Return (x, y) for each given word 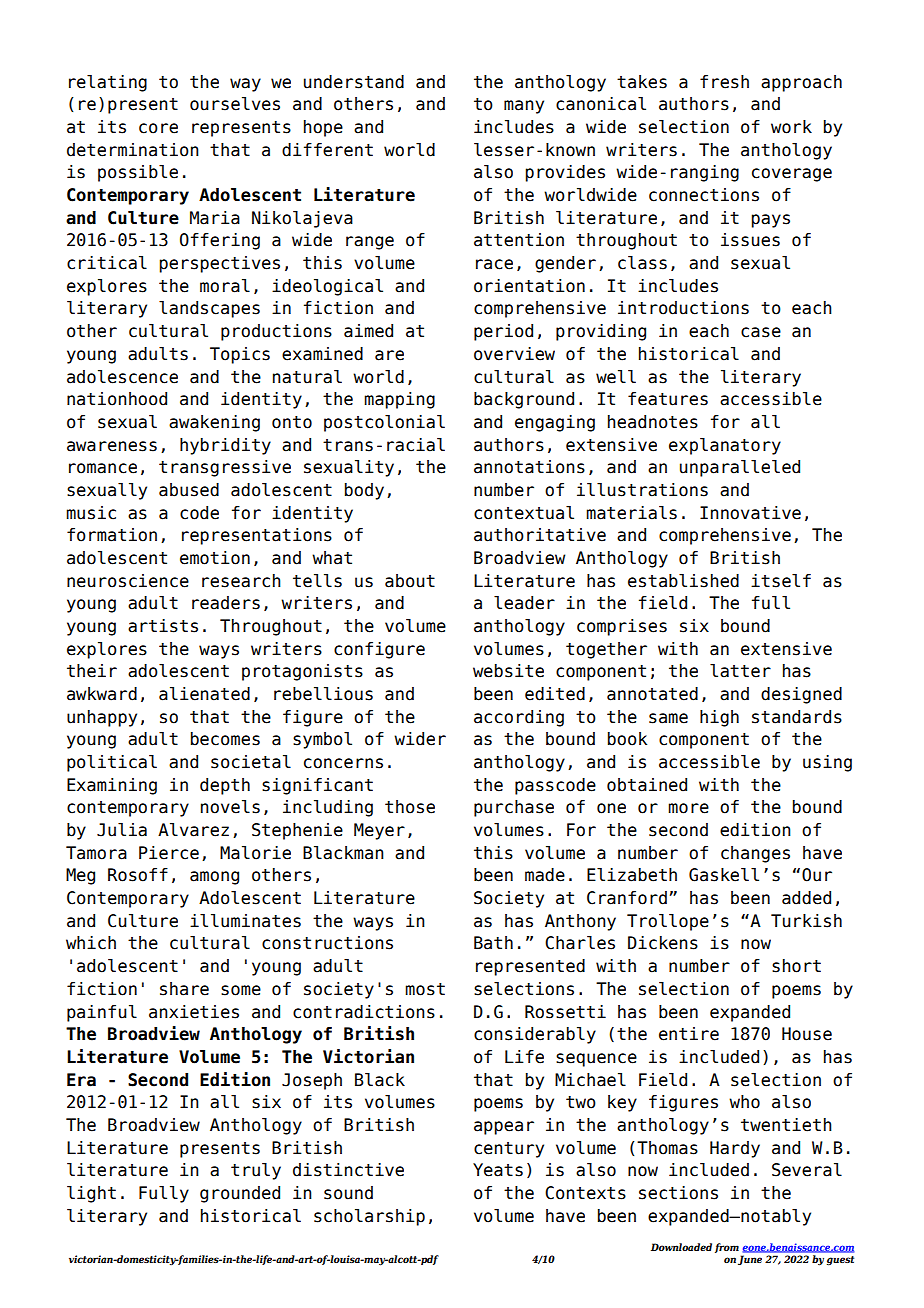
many (524, 107)
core (158, 128)
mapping (399, 400)
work (791, 127)
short (796, 966)
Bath (493, 943)
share (184, 989)
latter (740, 671)
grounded (240, 1194)
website (508, 671)
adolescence (122, 377)
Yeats (498, 1170)
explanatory (725, 446)
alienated (204, 694)
